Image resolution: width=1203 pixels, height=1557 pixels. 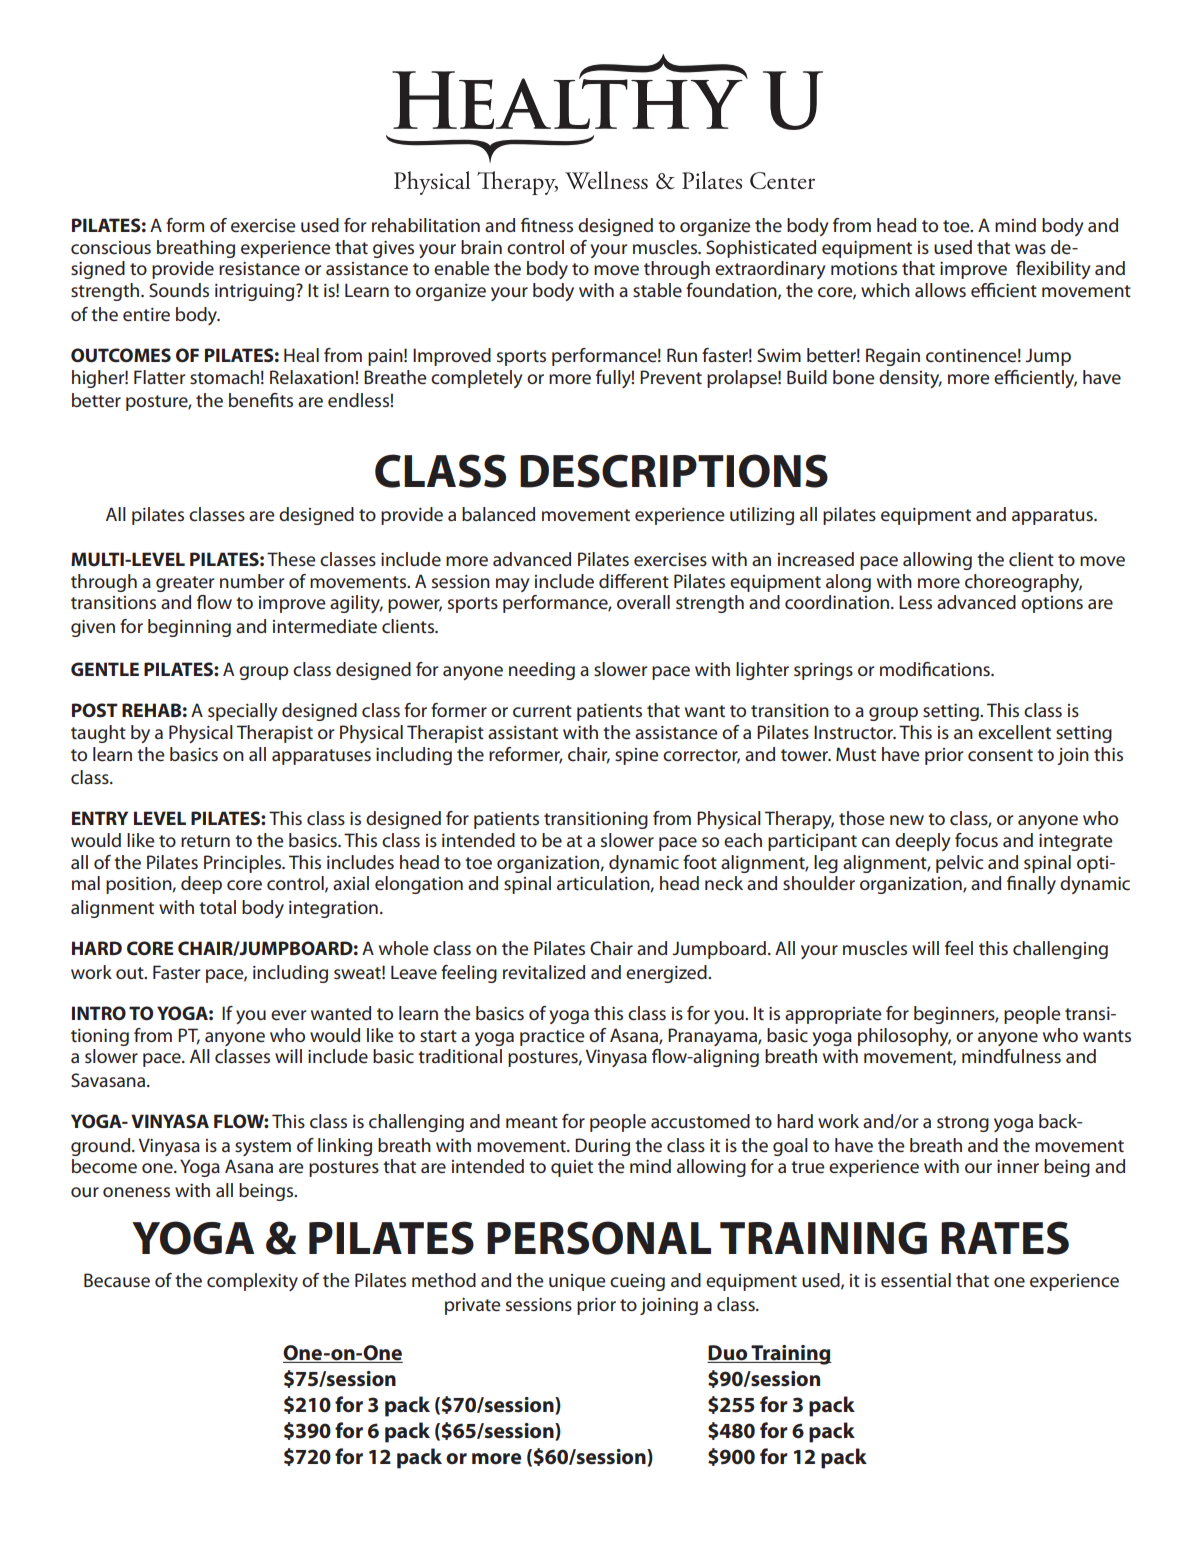 What do you see at coordinates (498, 514) in the screenshot?
I see `balanced` at bounding box center [498, 514].
